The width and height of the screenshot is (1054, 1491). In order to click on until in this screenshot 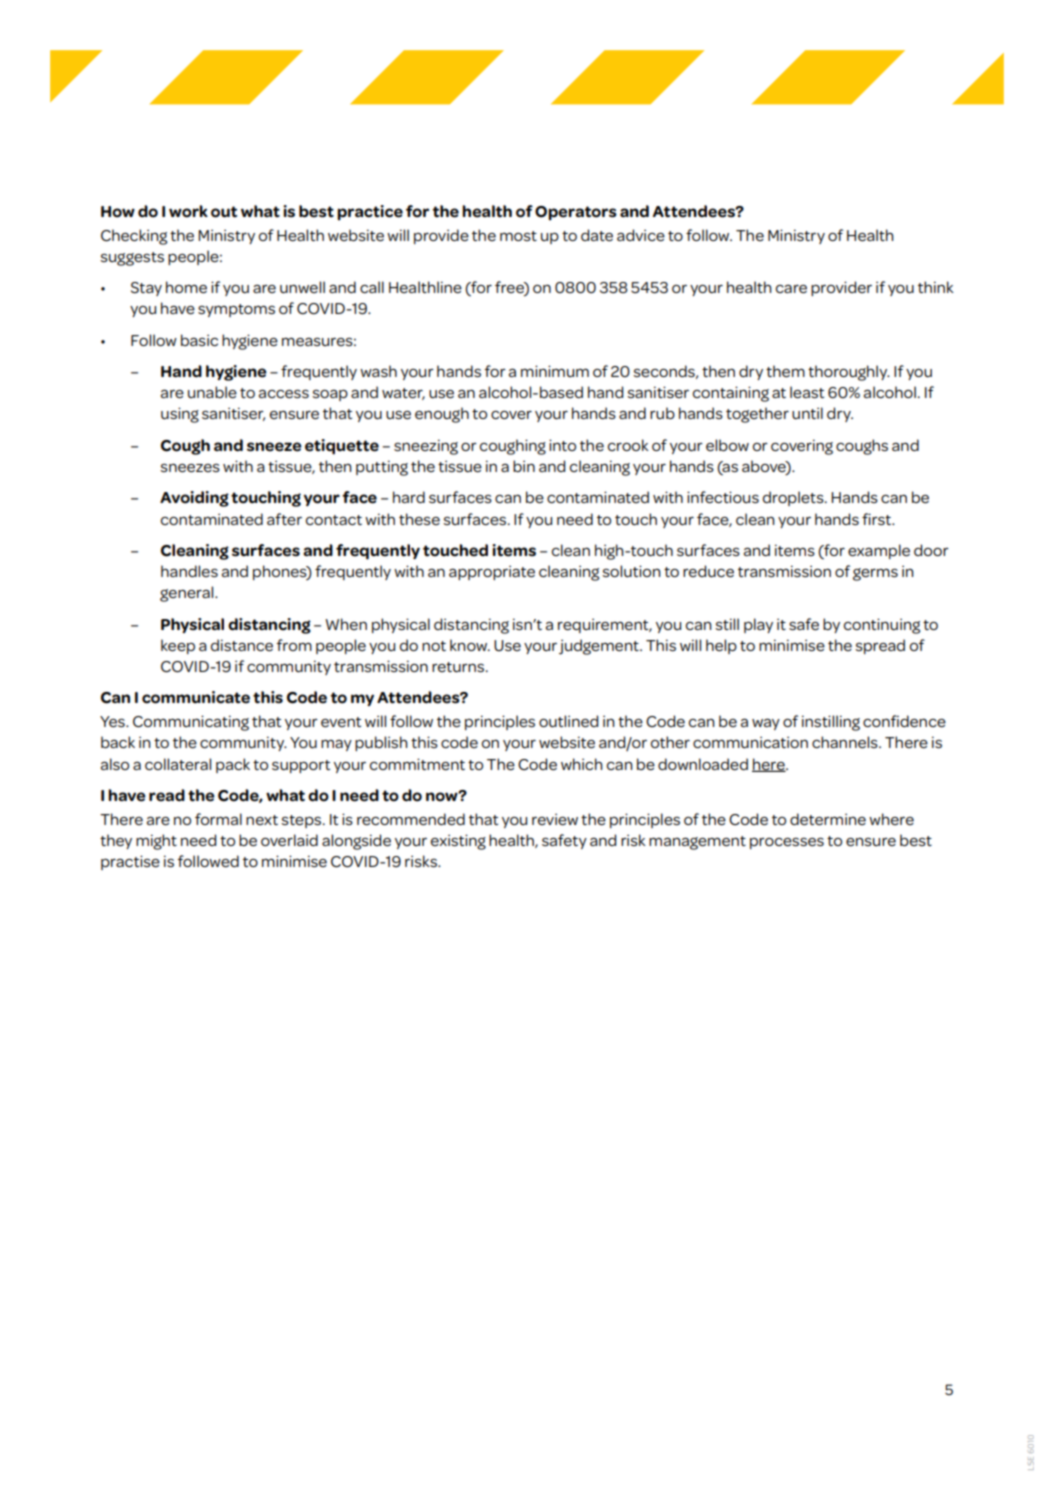, I will do `click(807, 413)`.
